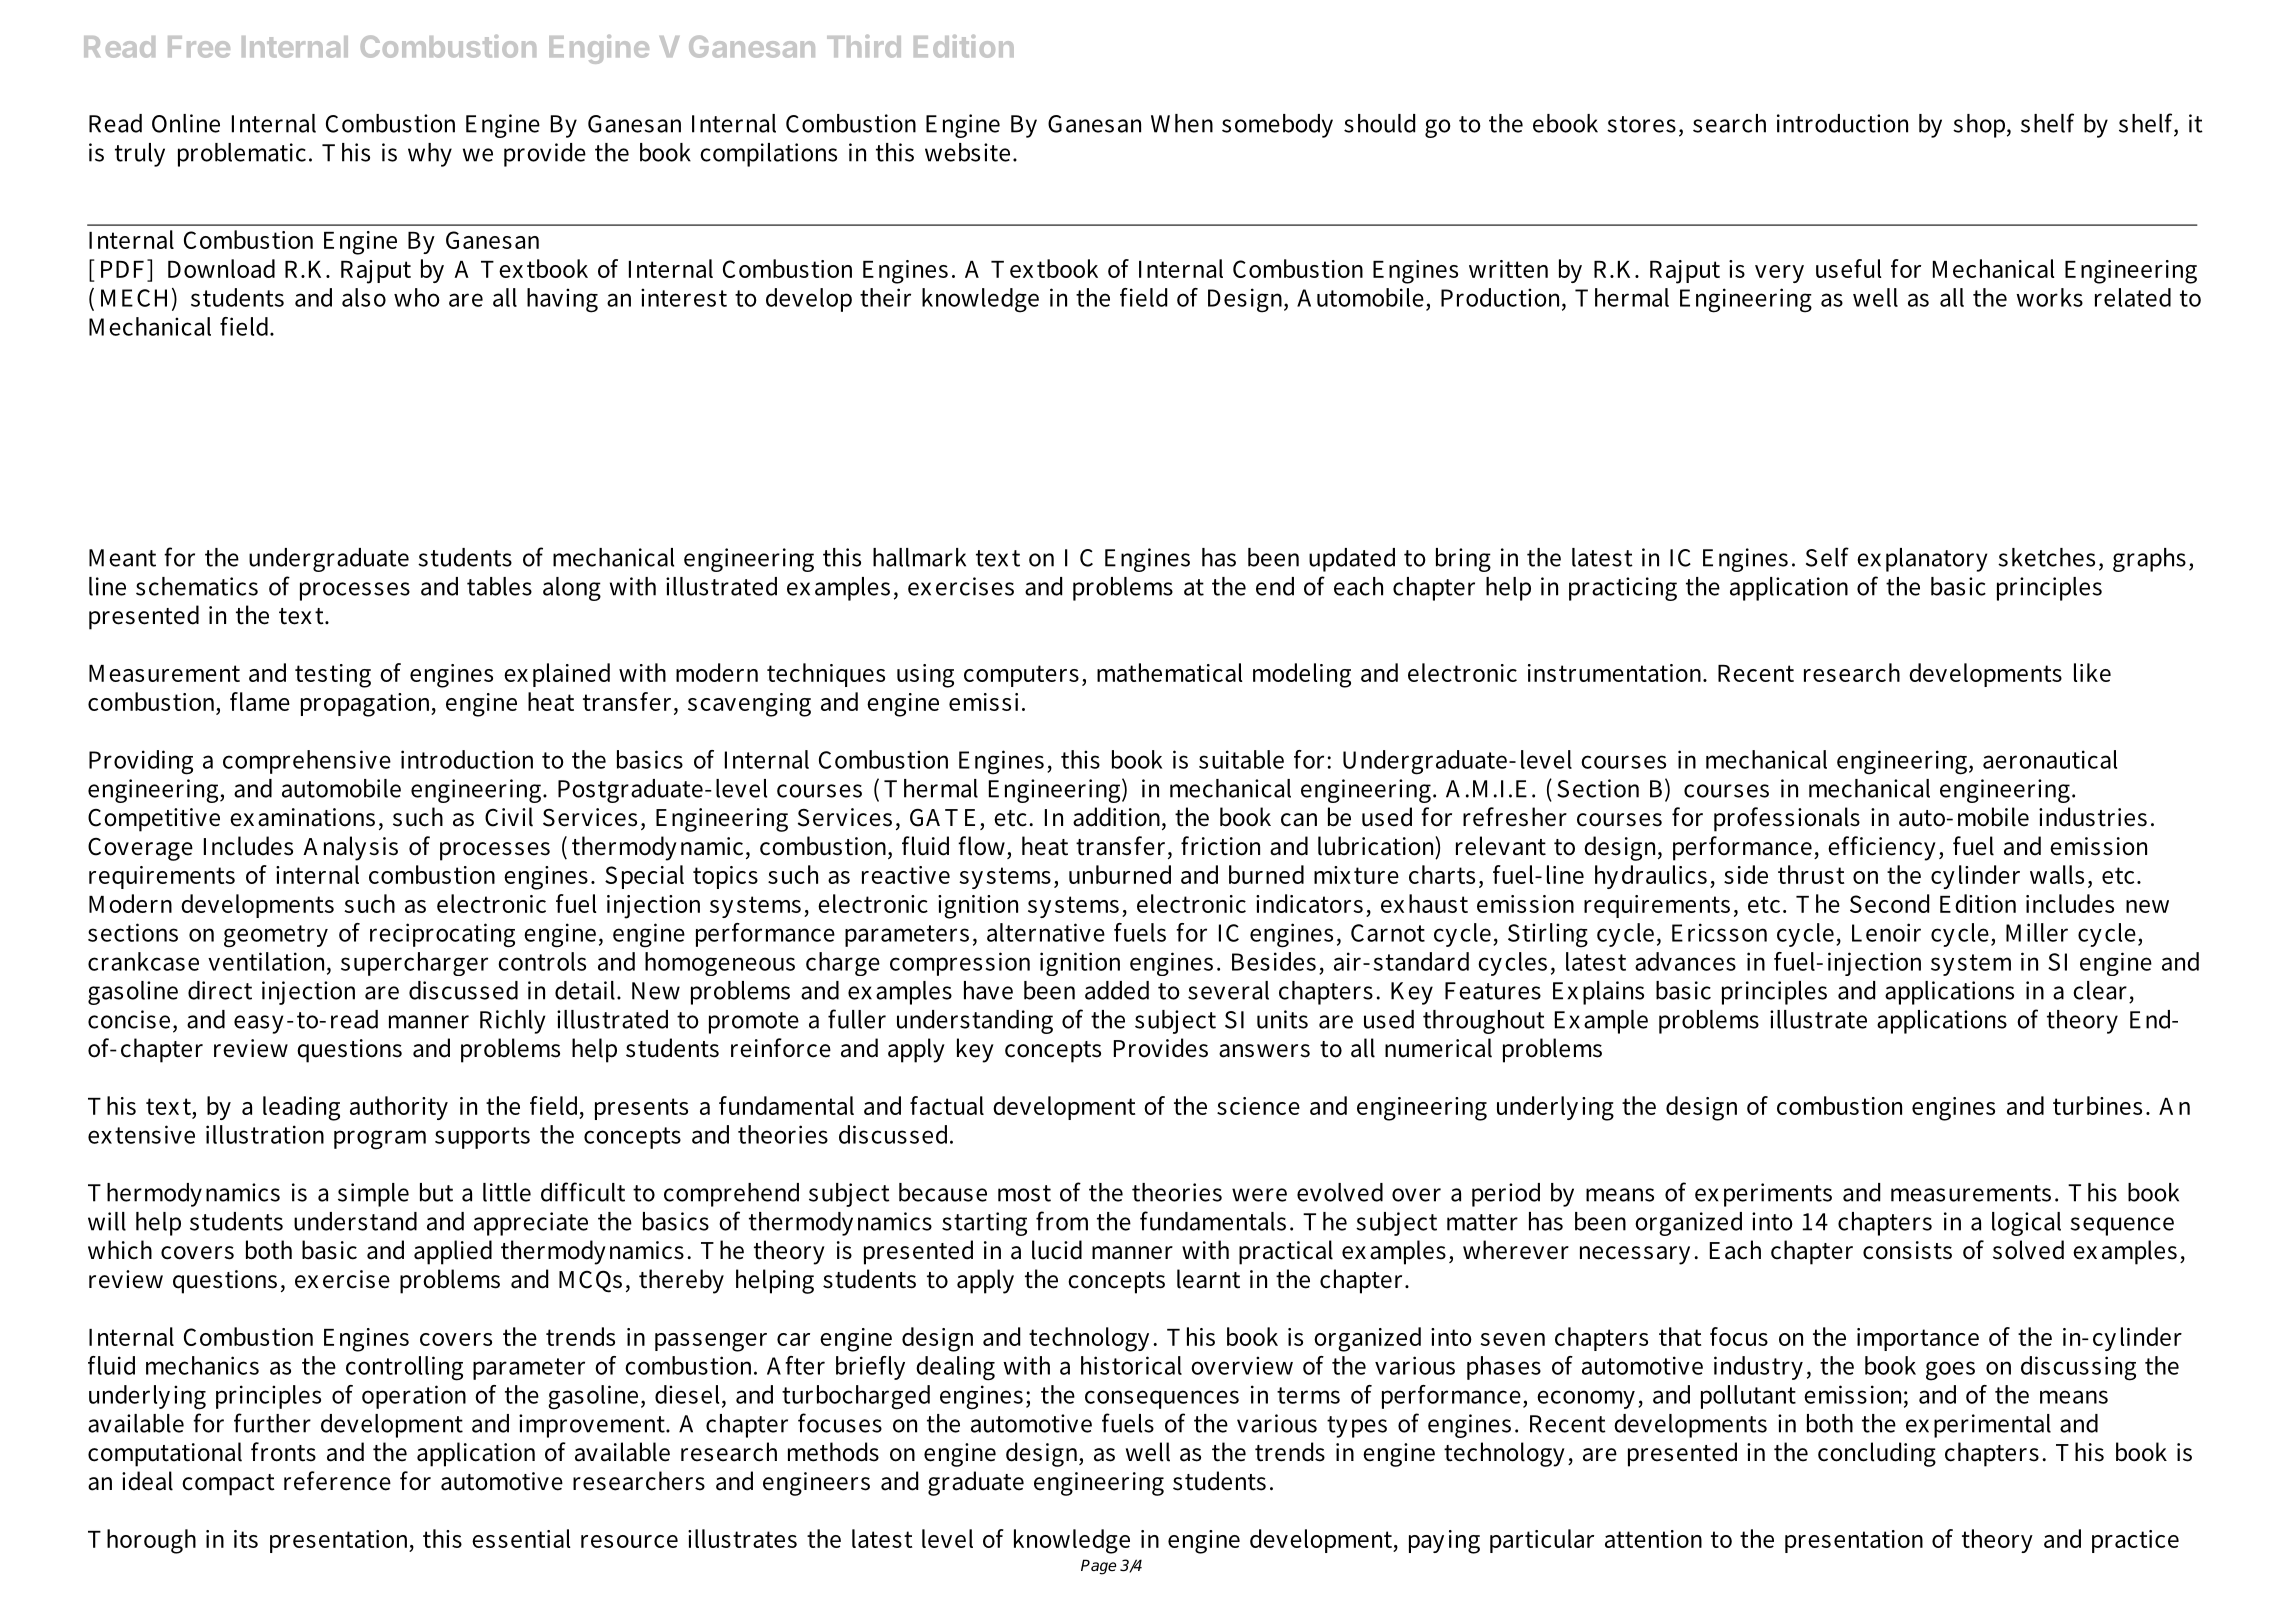 Image resolution: width=2290 pixels, height=1620 pixels. I want to click on friction, so click(1220, 846).
